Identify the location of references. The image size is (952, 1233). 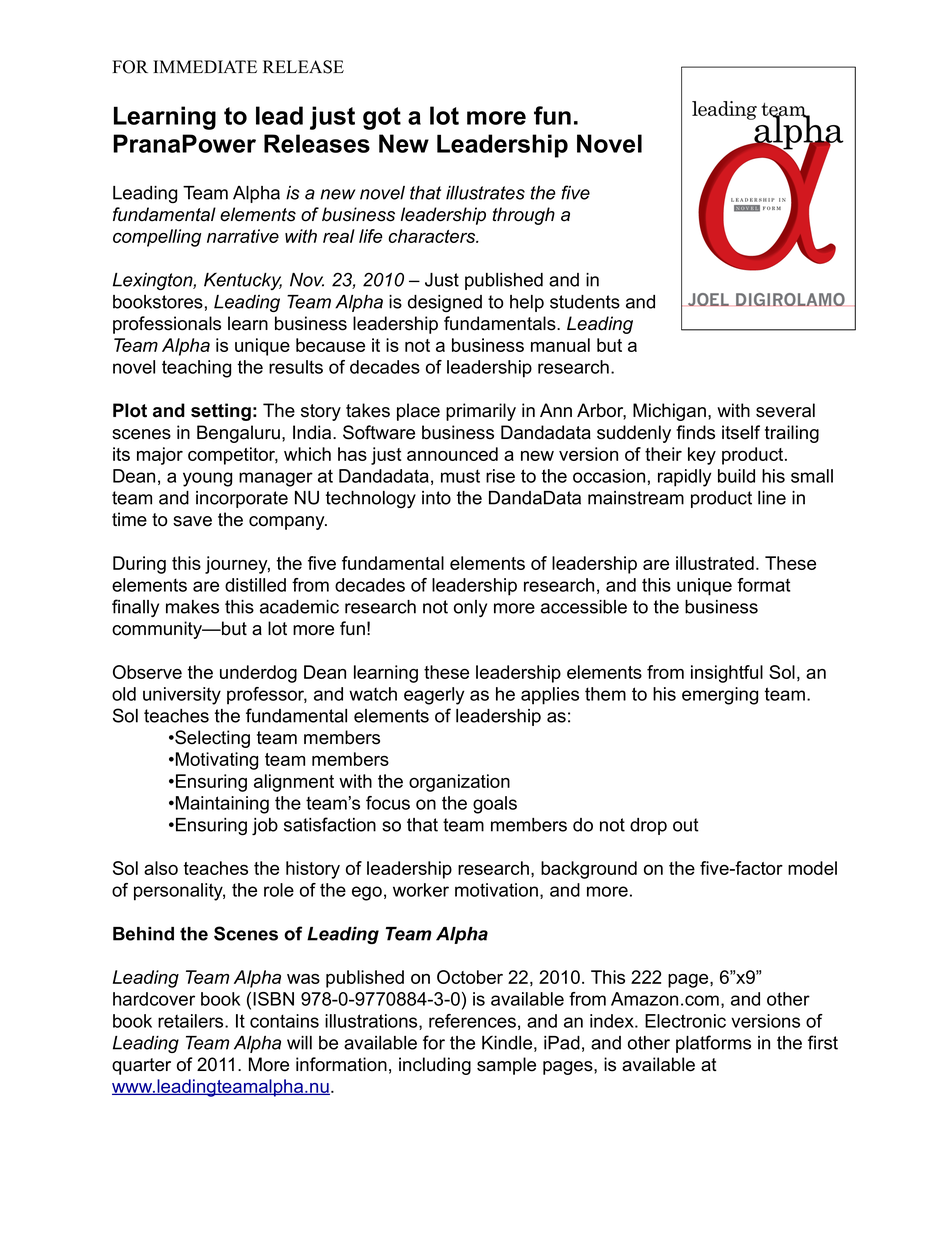
(472, 1021).
